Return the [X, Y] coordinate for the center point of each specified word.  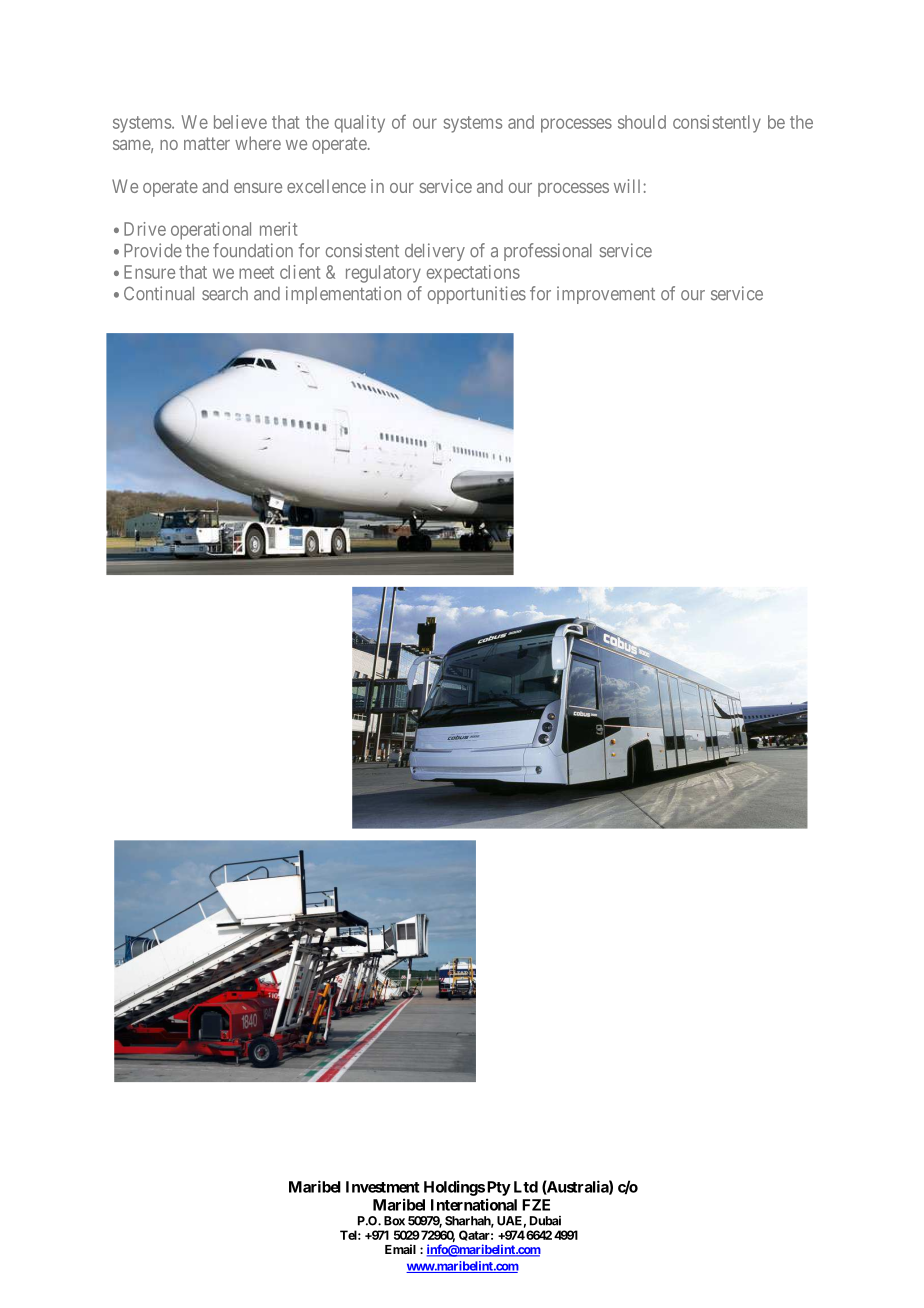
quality [360, 124]
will [627, 186]
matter [207, 143]
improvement [606, 295]
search [225, 294]
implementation [343, 295]
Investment [383, 1187]
